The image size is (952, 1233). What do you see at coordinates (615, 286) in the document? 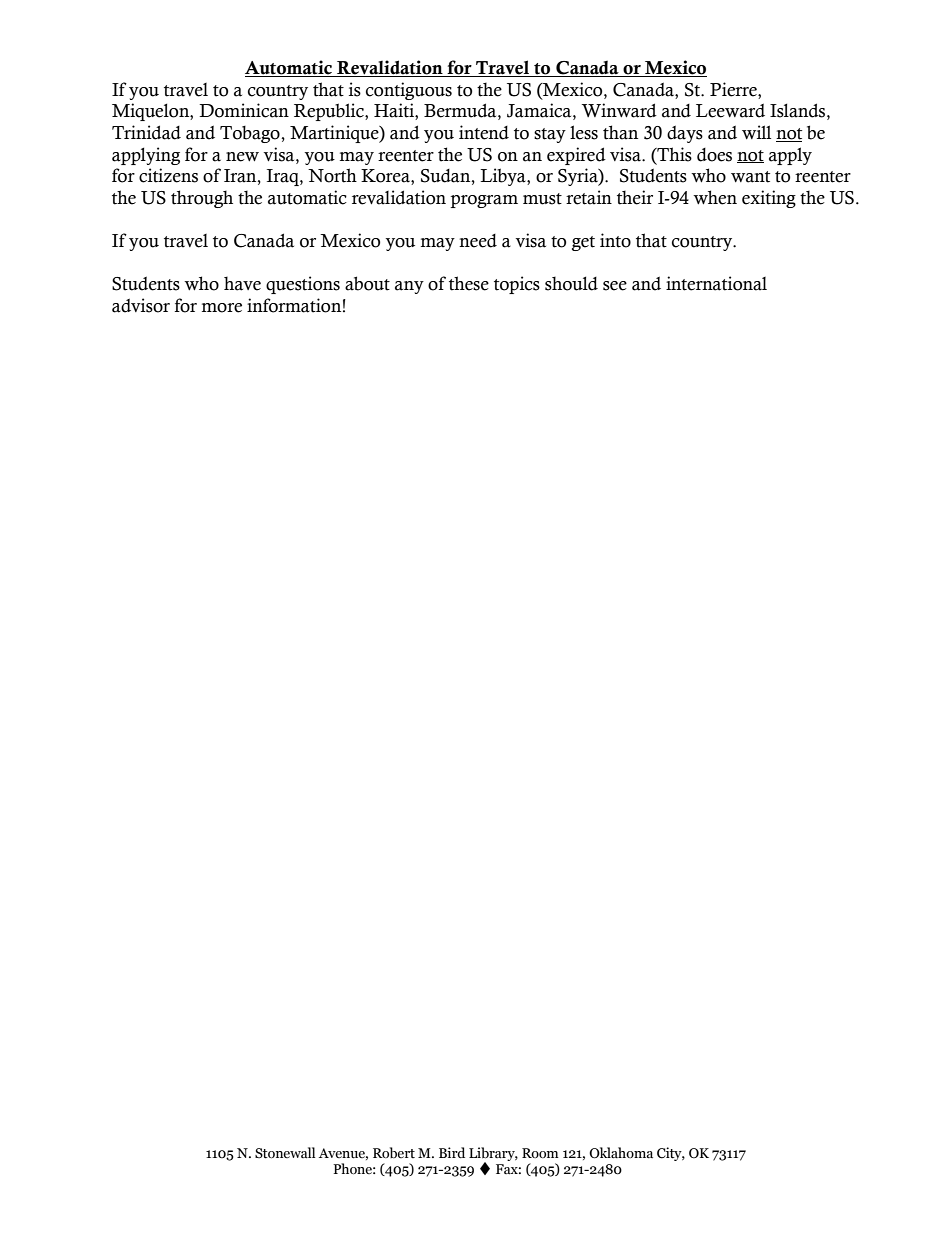
I see `see` at bounding box center [615, 286].
